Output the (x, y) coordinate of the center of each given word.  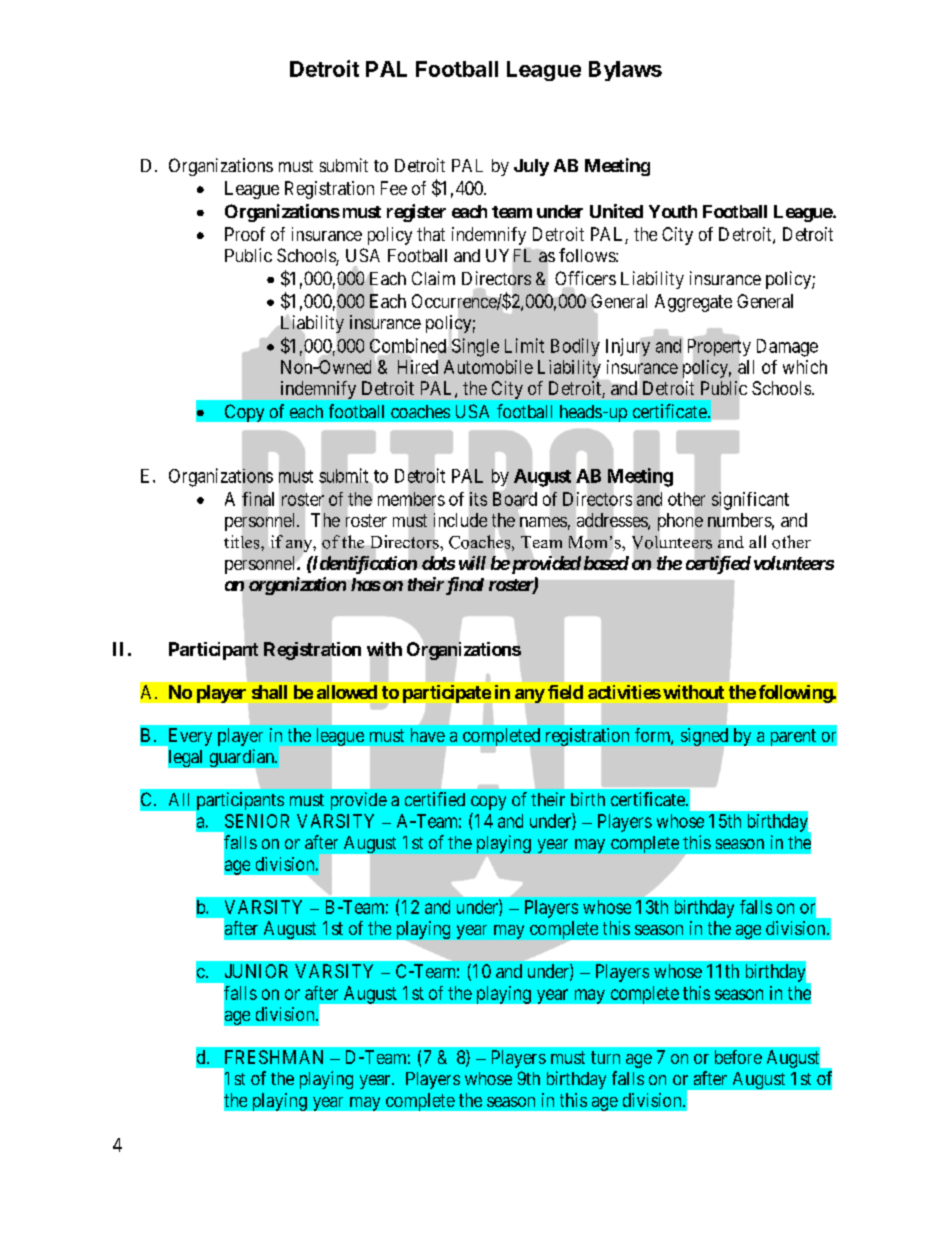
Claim (433, 278)
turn (605, 1057)
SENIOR (257, 821)
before (738, 1057)
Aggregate (693, 303)
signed (706, 738)
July (531, 167)
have (428, 735)
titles (243, 542)
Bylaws (625, 71)
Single (475, 347)
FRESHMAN (274, 1057)
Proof (245, 234)
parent (793, 737)
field (565, 692)
